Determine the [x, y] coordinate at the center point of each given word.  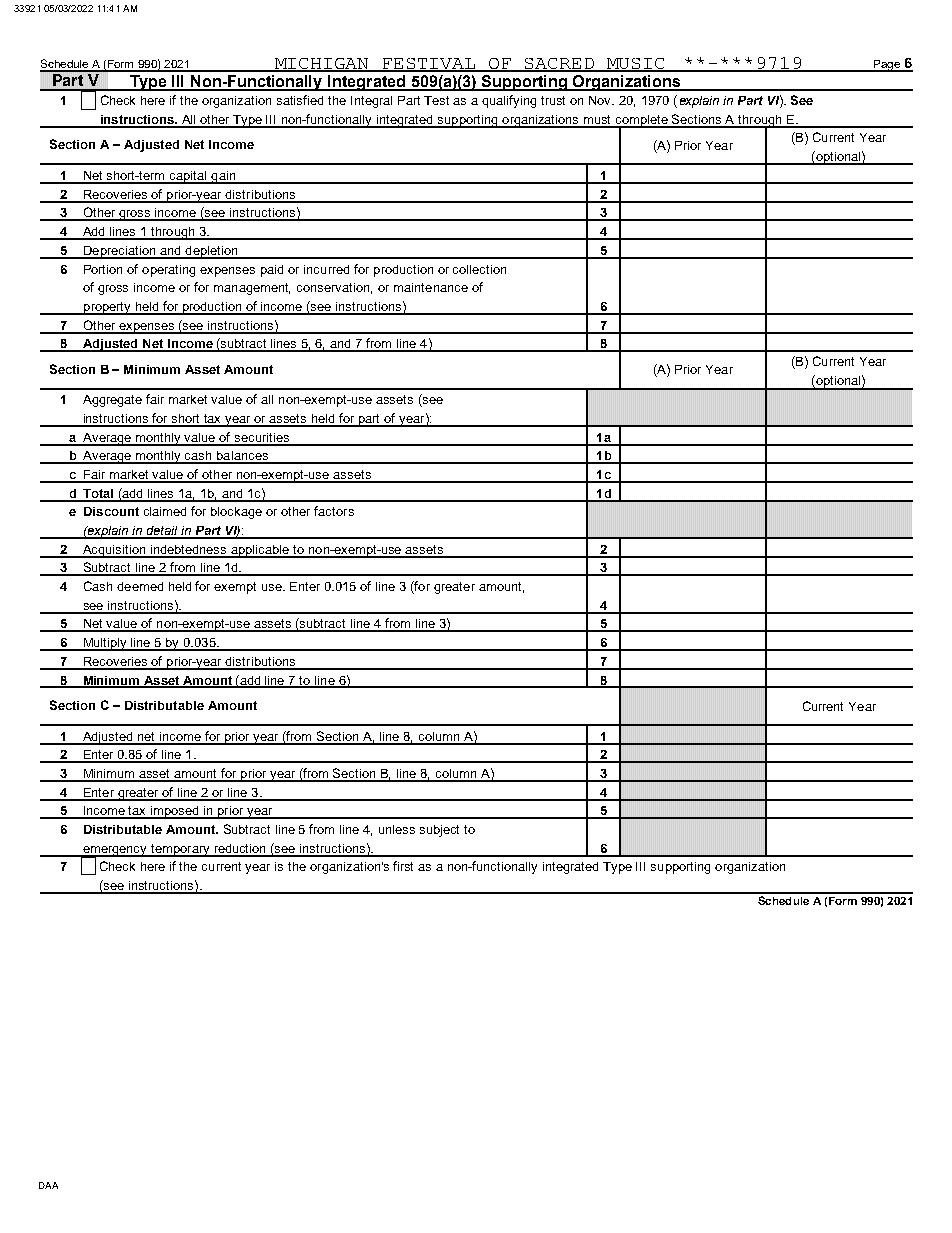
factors [334, 511]
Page [886, 66]
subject [439, 831]
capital [188, 177]
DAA [48, 1185]
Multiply [105, 644]
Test [436, 100]
